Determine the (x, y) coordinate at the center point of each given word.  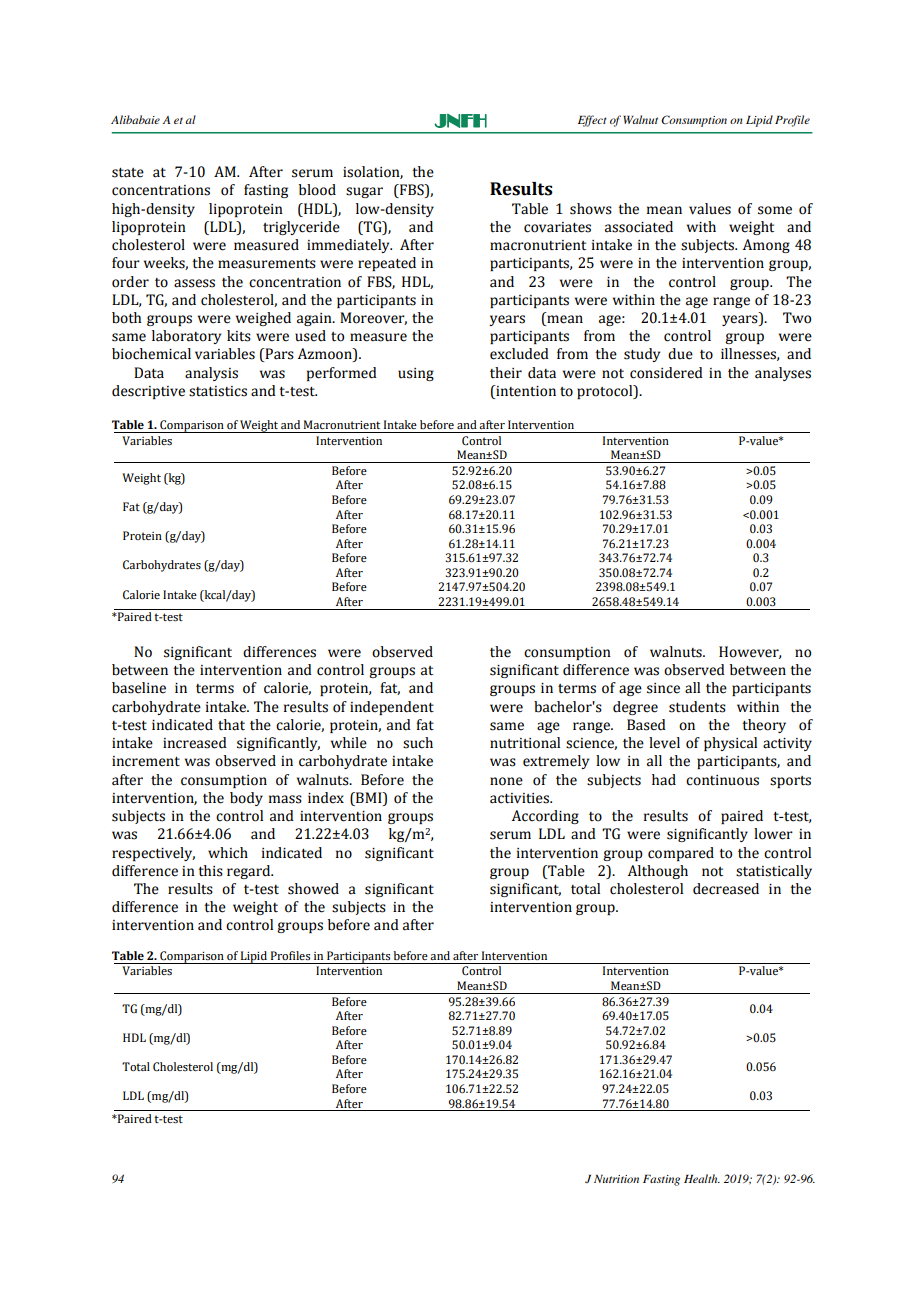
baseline (139, 688)
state (128, 173)
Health (702, 1178)
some (775, 210)
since (663, 688)
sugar (364, 192)
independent (392, 708)
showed (313, 889)
